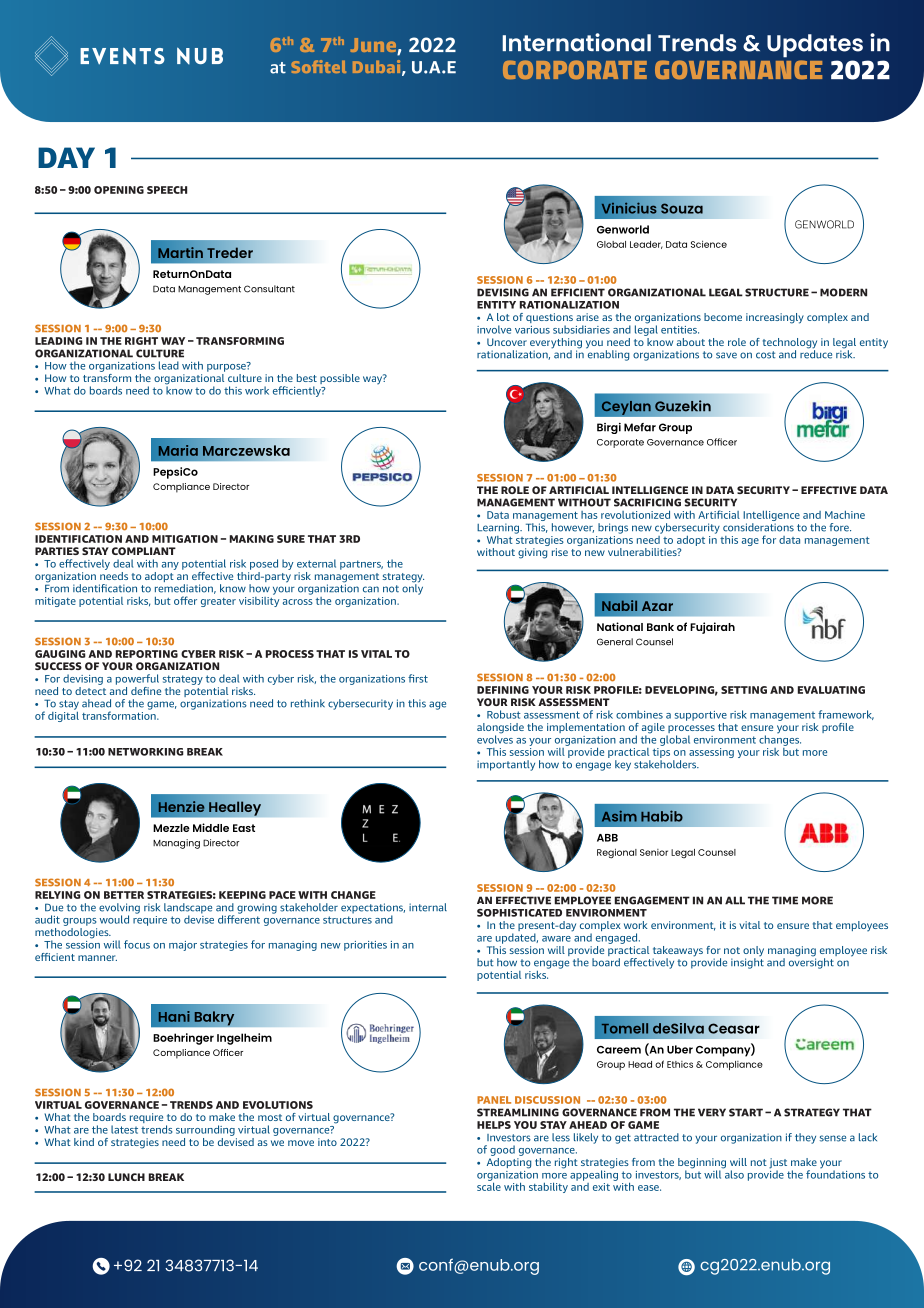  Describe the element at coordinates (126, 1177) in the screenshot. I see `LUNCH` at that location.
